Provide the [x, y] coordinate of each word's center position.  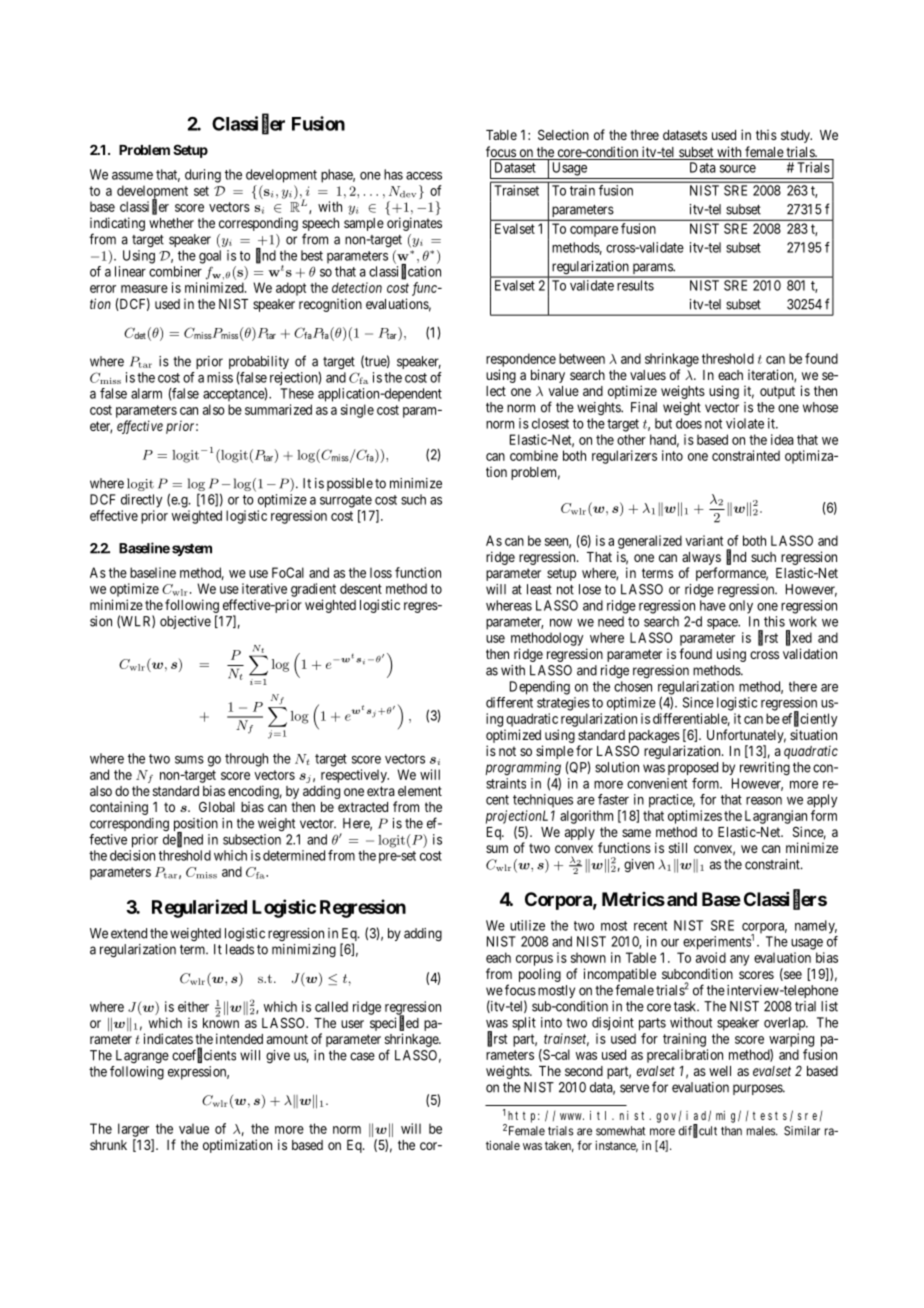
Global [217, 807]
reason [764, 801]
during [203, 176]
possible [350, 484]
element [420, 791]
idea [782, 439]
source [738, 169]
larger [133, 1130]
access [424, 176]
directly [141, 501]
